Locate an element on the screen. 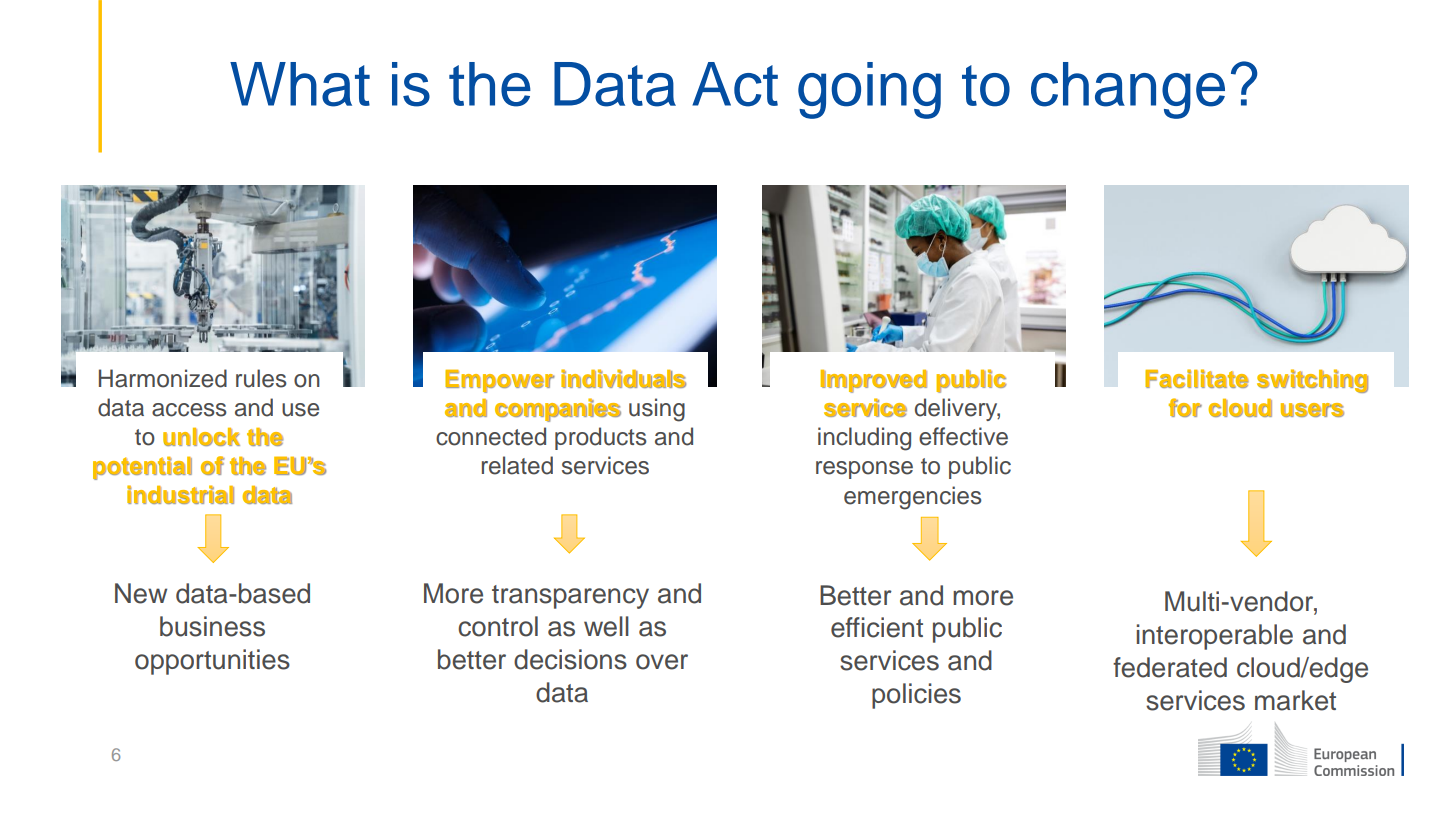  individuals is located at coordinates (623, 378).
